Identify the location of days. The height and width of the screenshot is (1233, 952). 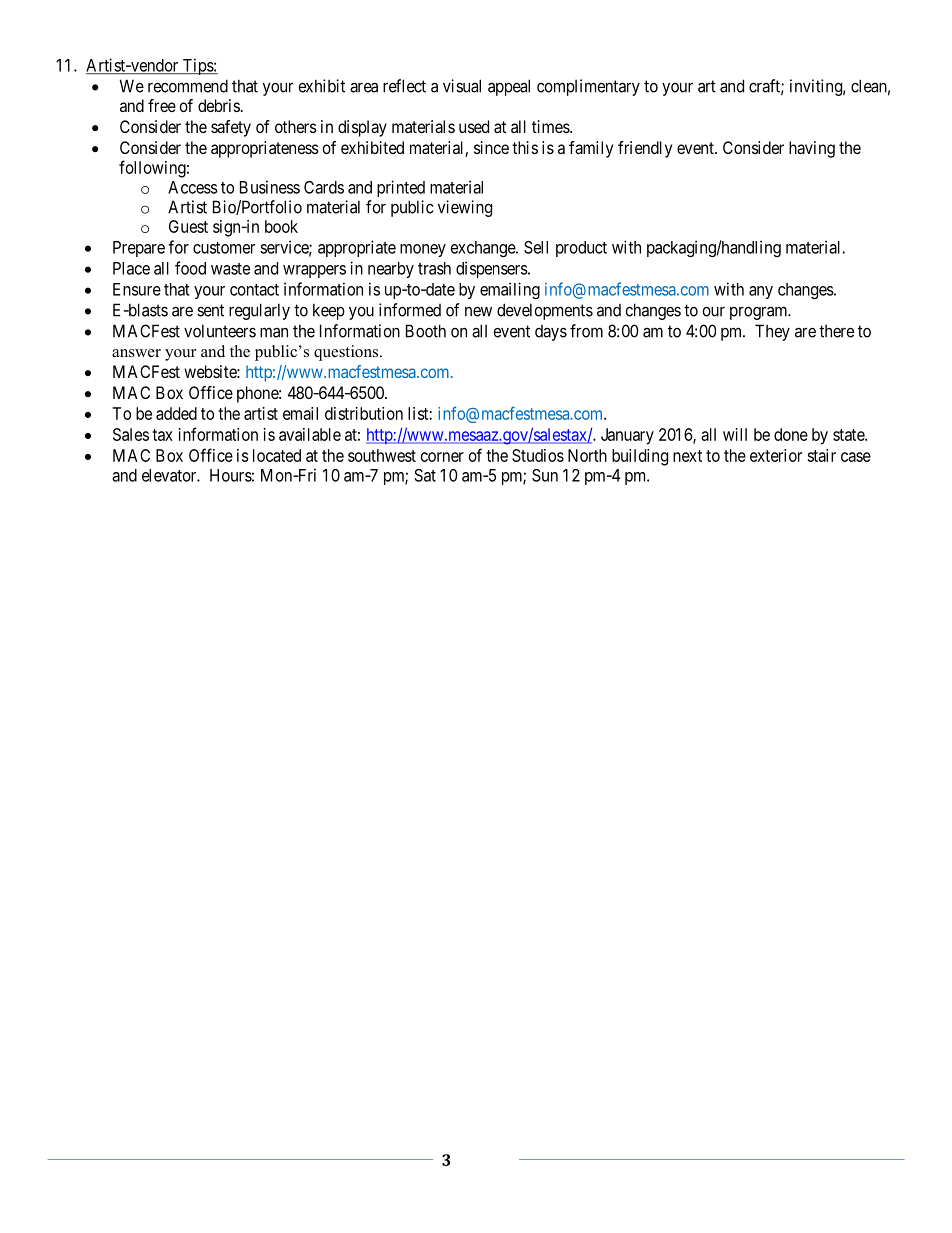
(551, 333).
